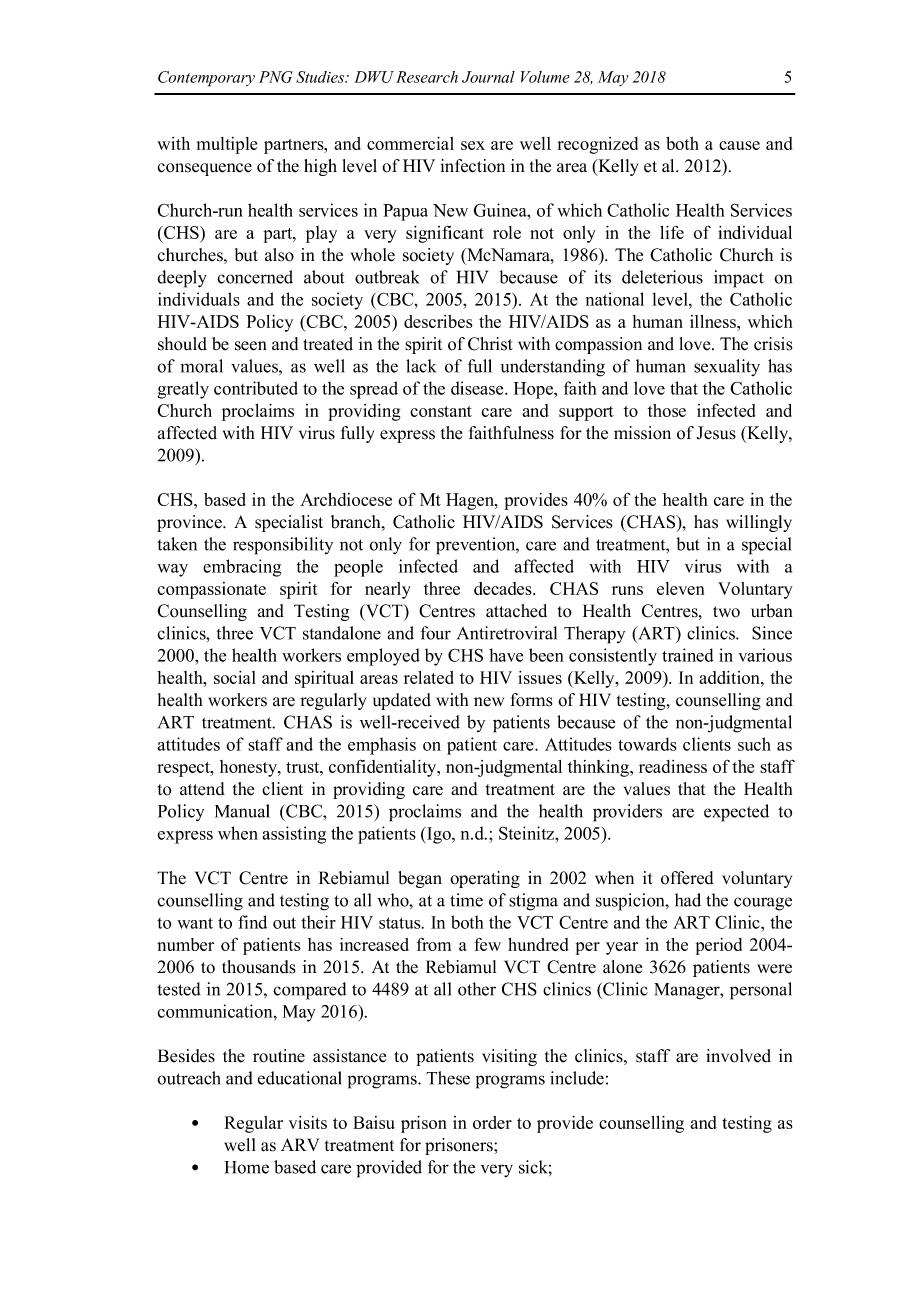  I want to click on two, so click(726, 612).
